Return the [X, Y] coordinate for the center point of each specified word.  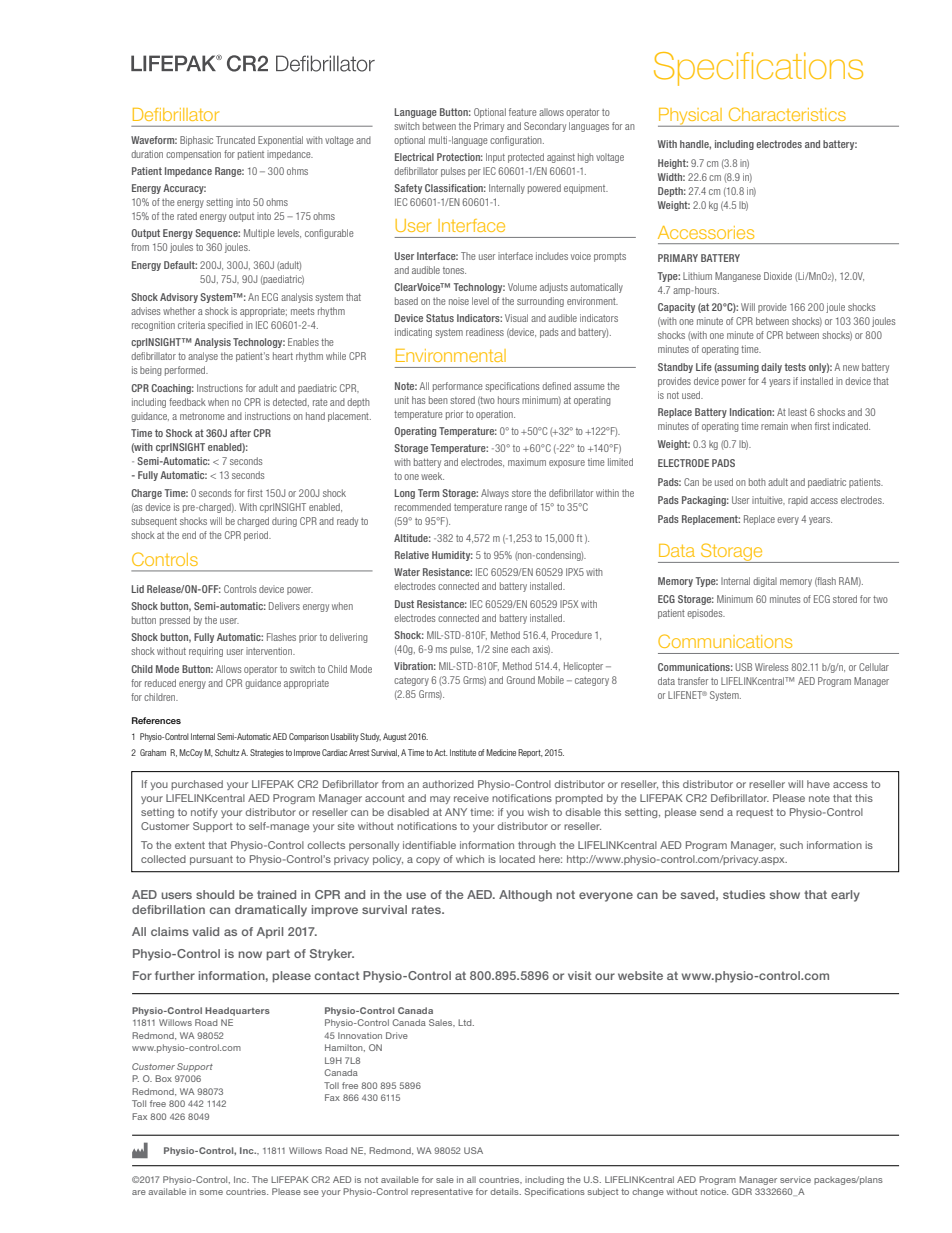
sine [500, 649]
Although [525, 896]
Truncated [235, 140]
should [215, 894]
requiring [206, 652]
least [797, 412]
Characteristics [787, 114]
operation [495, 415]
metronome [202, 416]
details [505, 1191]
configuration [517, 141]
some [211, 1192]
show [785, 894]
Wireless [771, 667]
